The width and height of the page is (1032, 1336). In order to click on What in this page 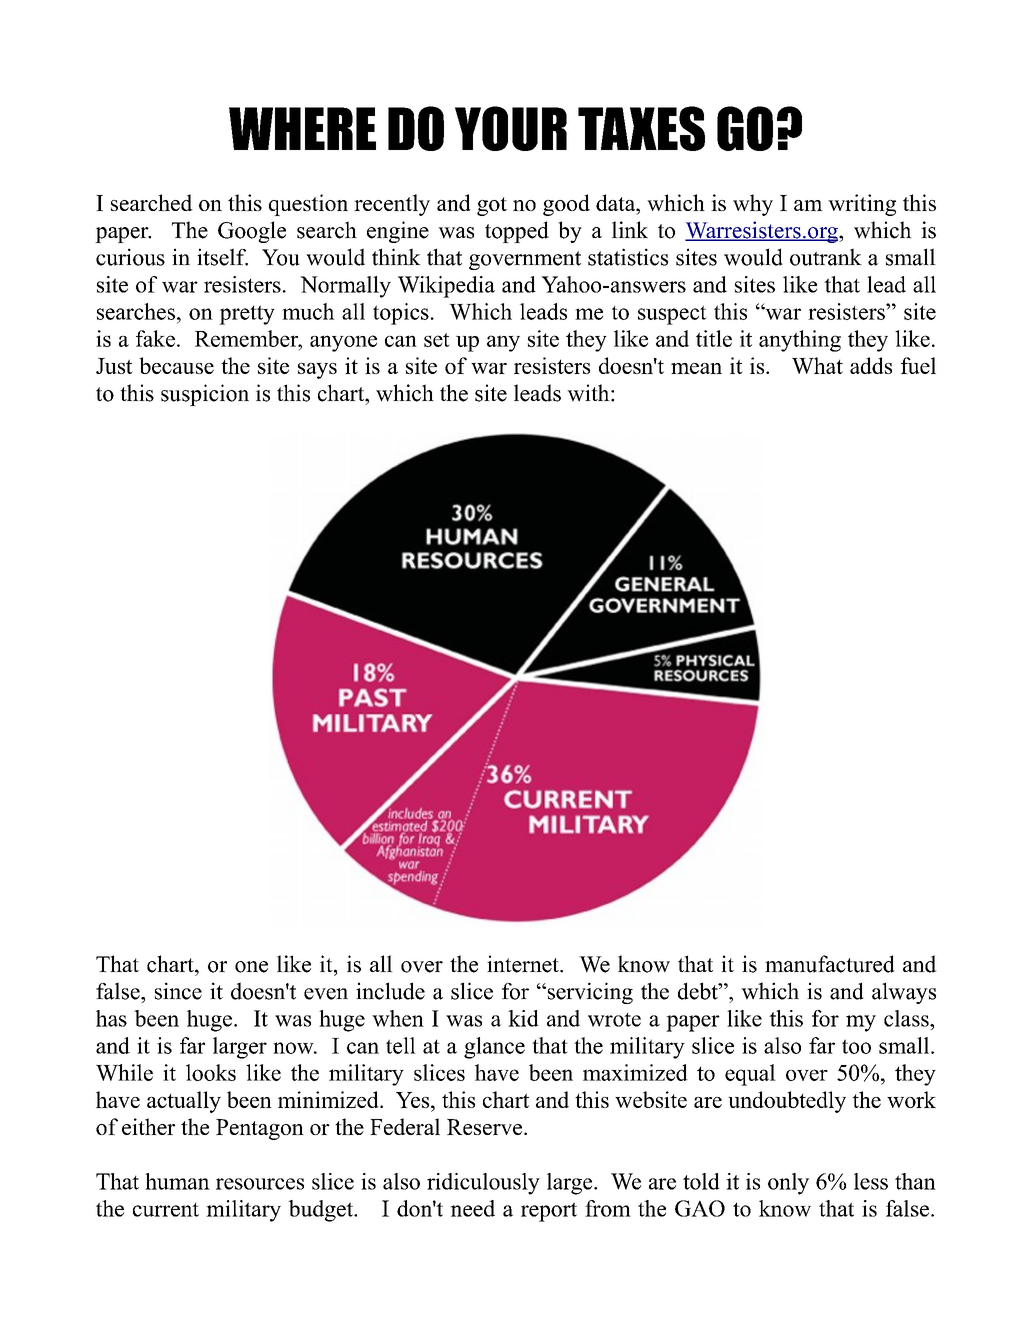, I will do `click(817, 365)`.
